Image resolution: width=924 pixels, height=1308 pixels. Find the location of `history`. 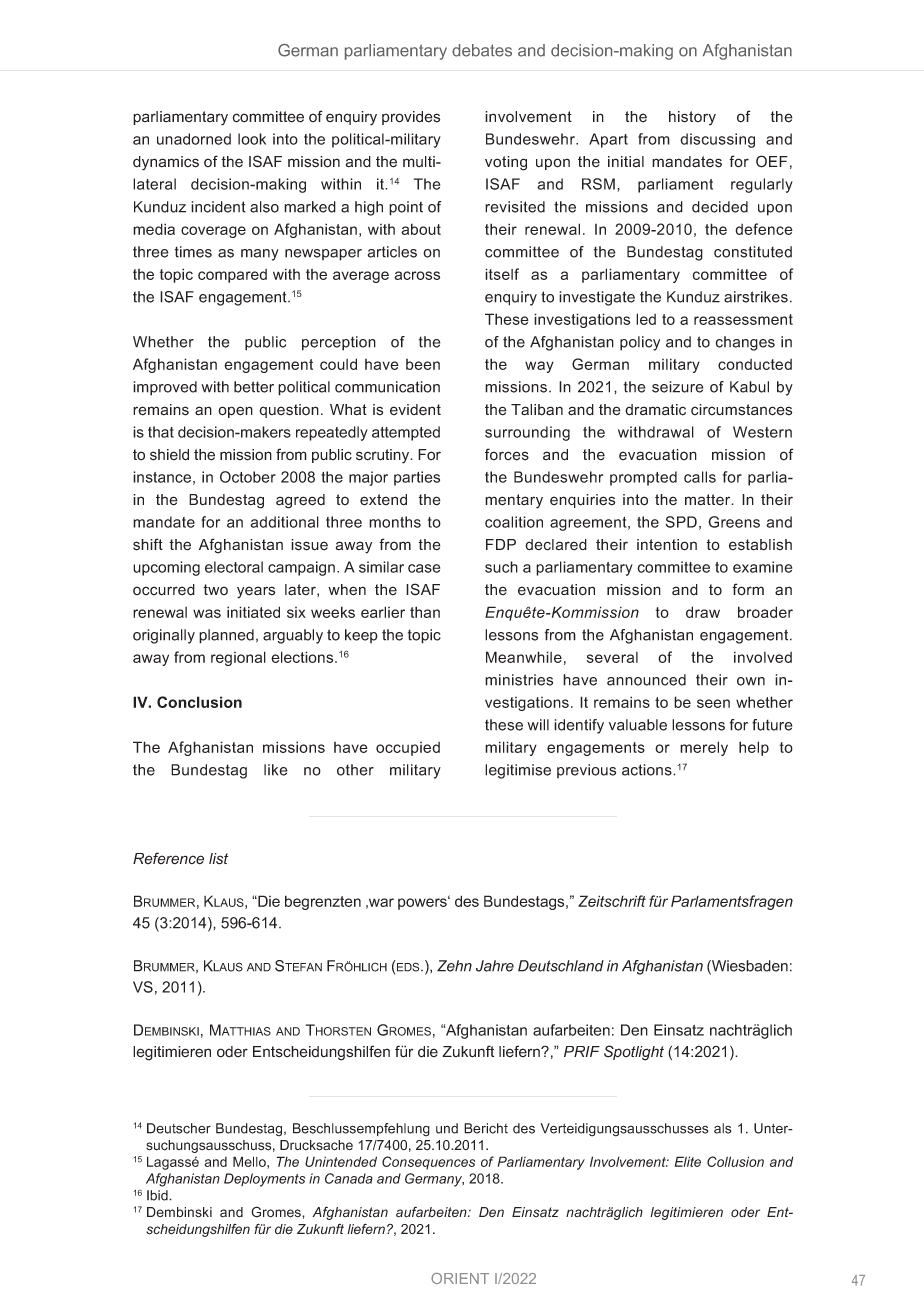

history is located at coordinates (692, 118).
